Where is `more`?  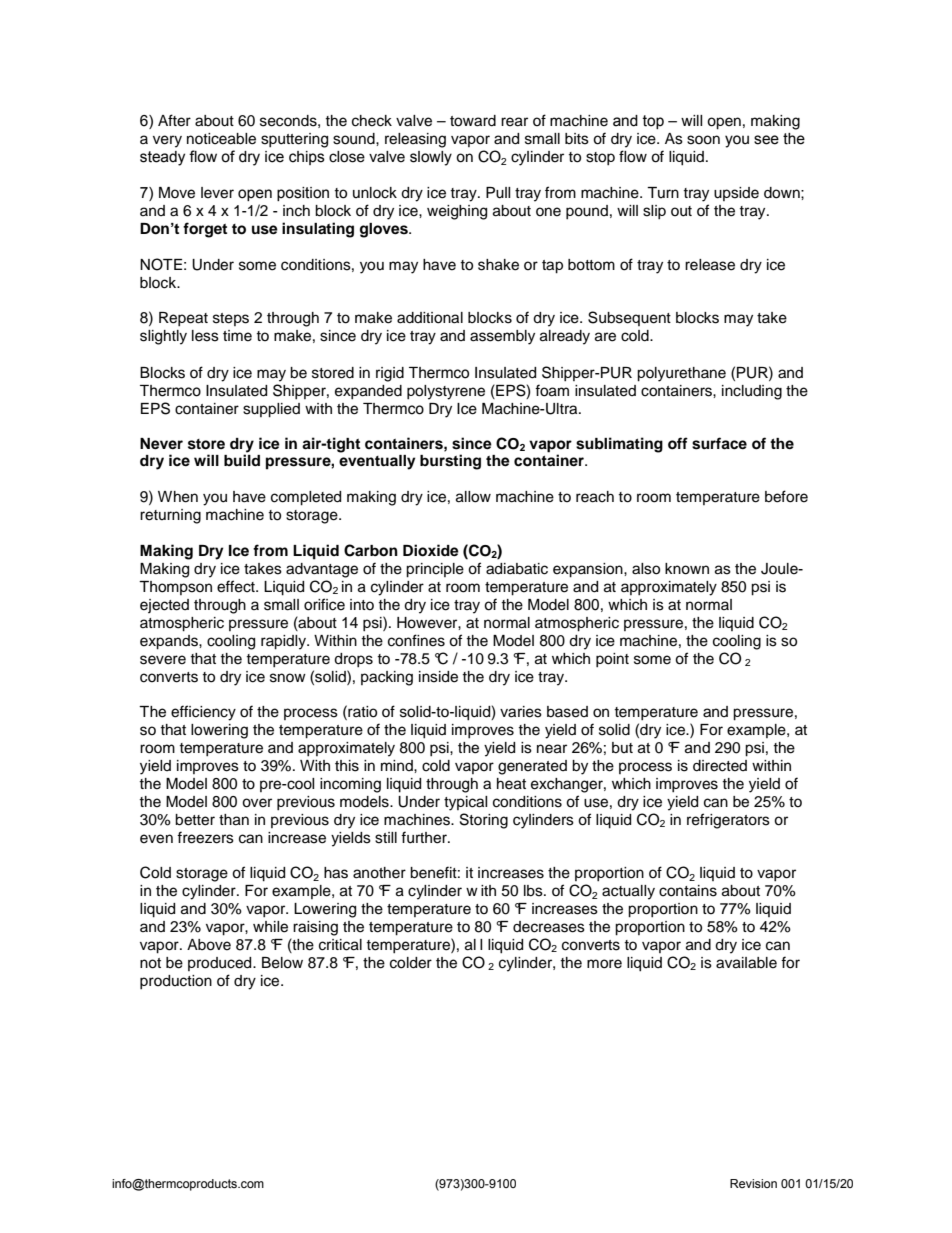 more is located at coordinates (604, 964).
